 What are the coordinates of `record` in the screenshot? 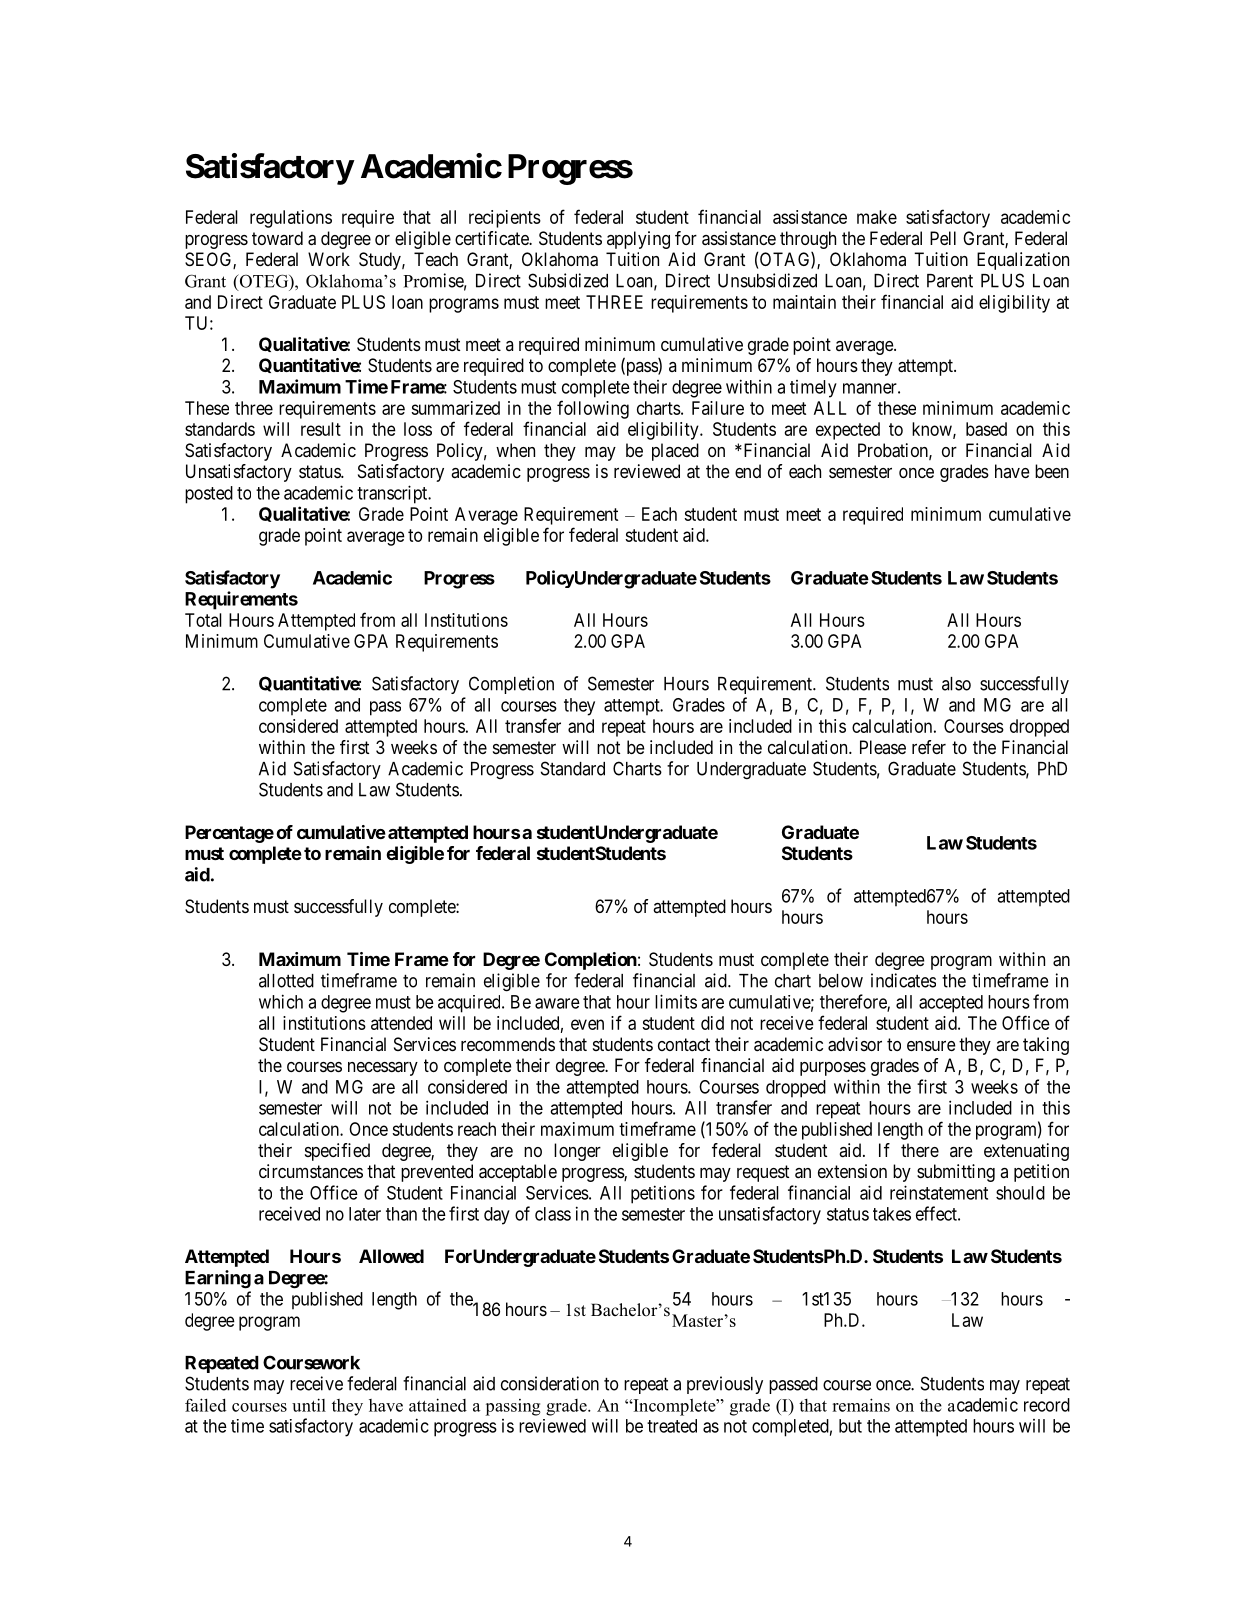 It's located at (1047, 1405).
